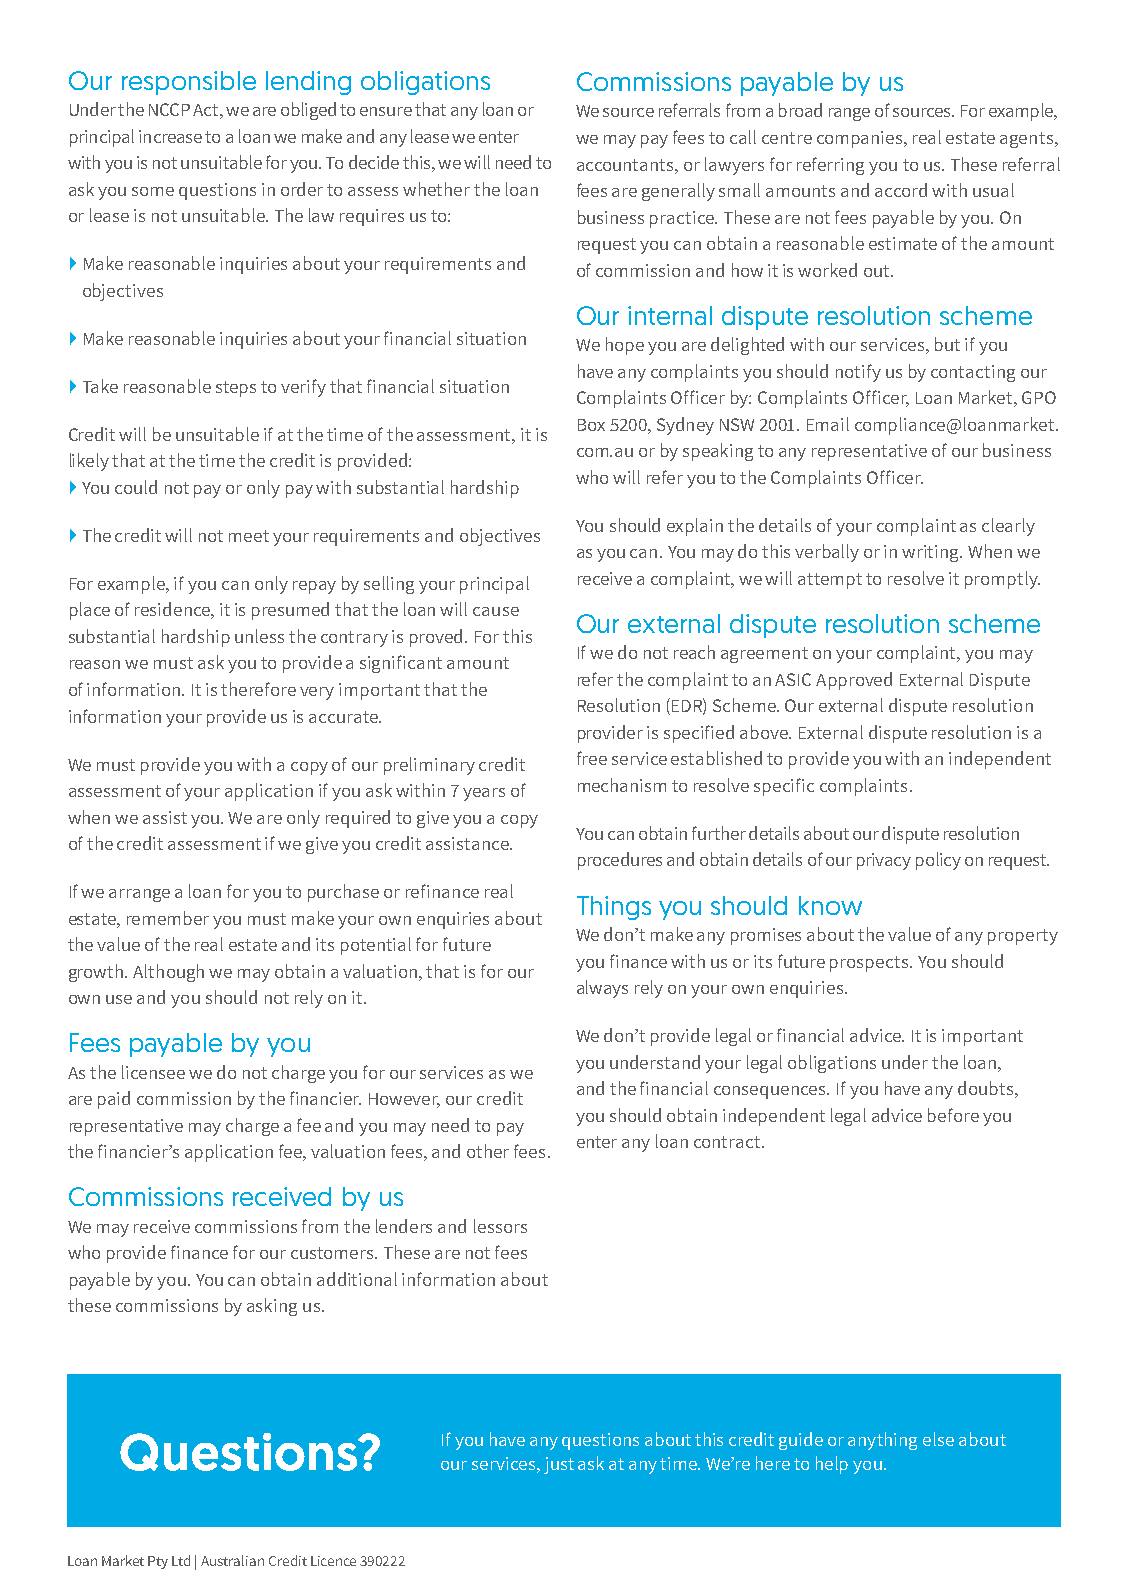 This screenshot has width=1128, height=1595. What do you see at coordinates (678, 192) in the screenshot?
I see `generally` at bounding box center [678, 192].
